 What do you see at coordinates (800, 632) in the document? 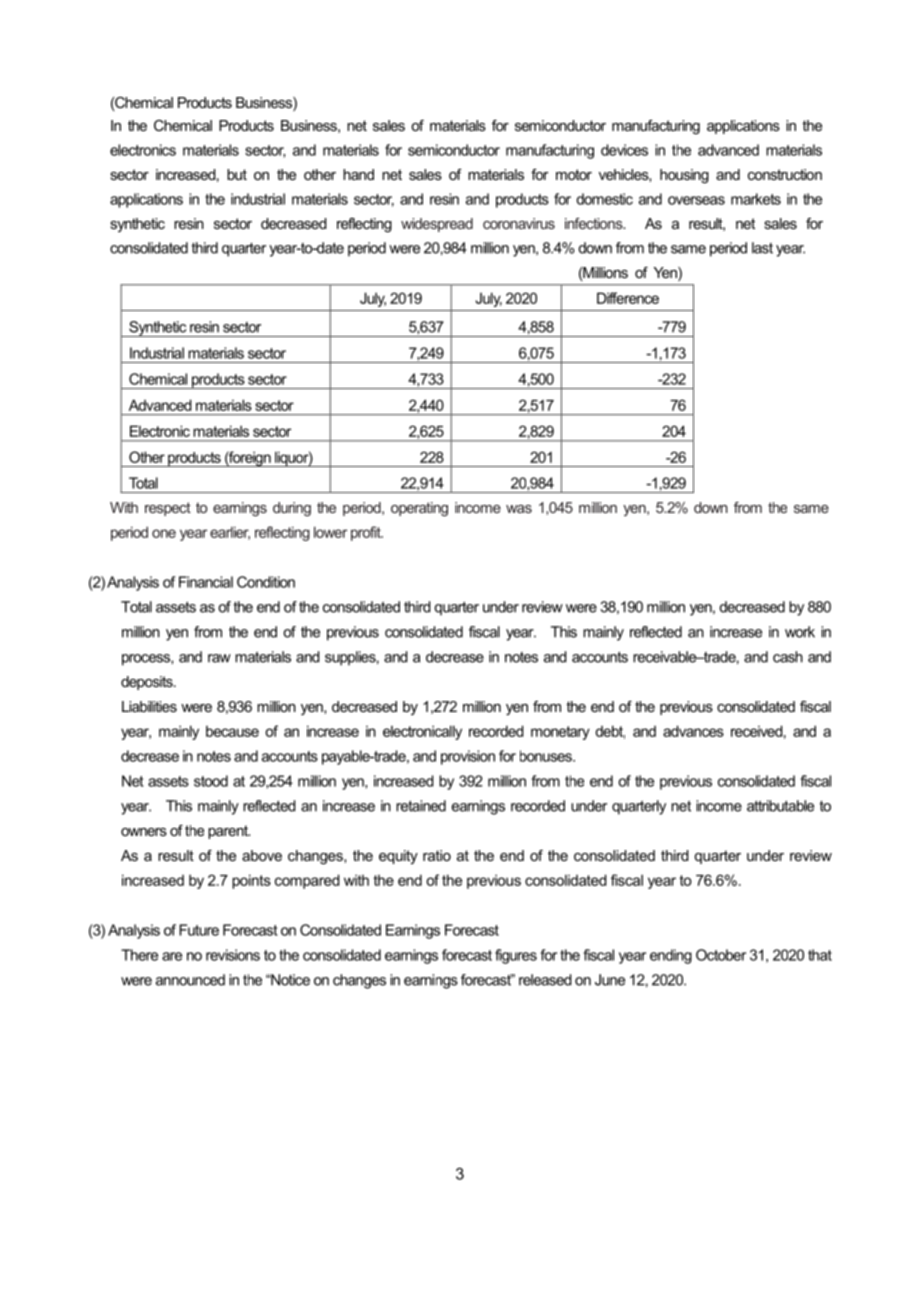
I see `work` at bounding box center [800, 632].
